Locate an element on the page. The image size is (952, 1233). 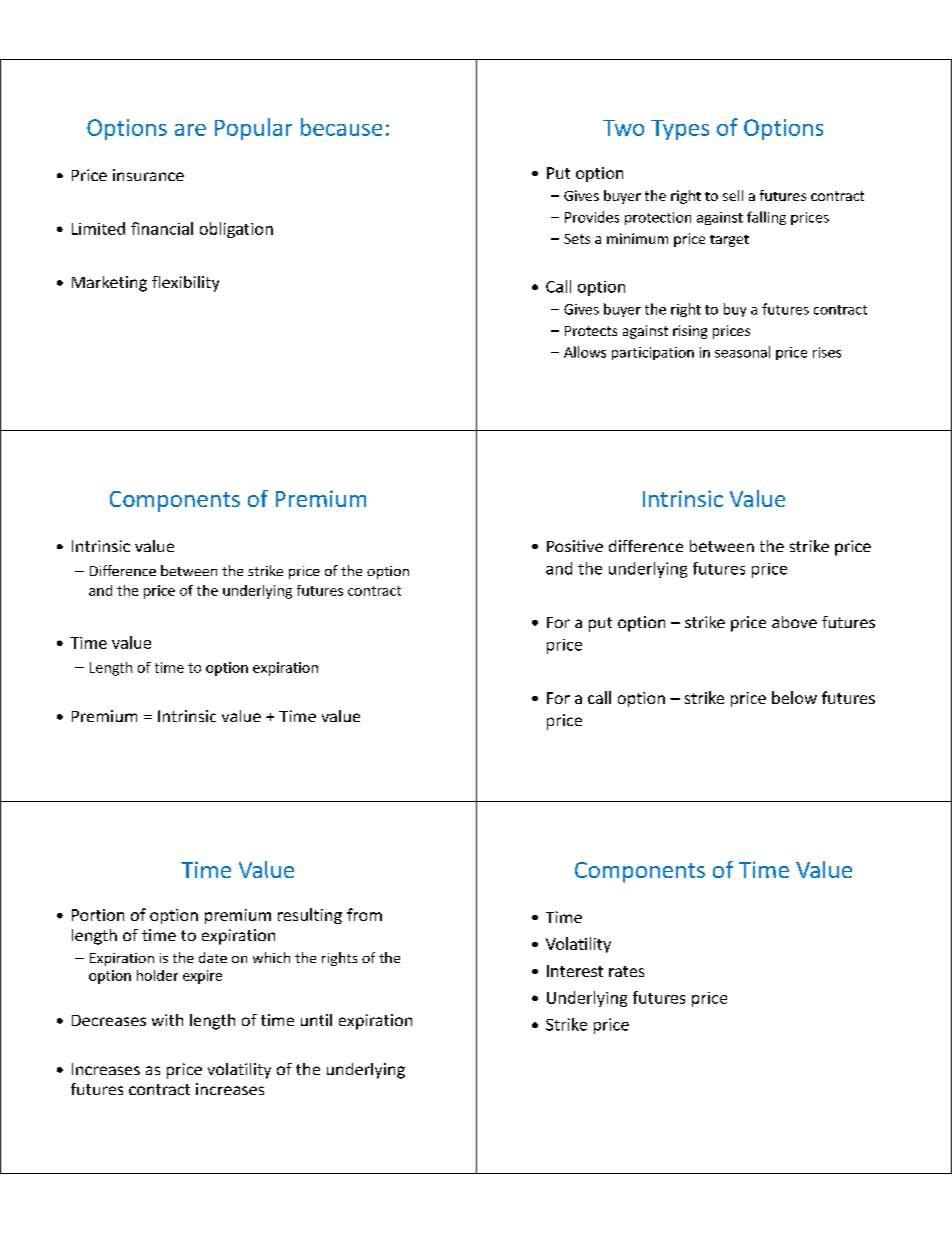
target is located at coordinates (729, 241).
